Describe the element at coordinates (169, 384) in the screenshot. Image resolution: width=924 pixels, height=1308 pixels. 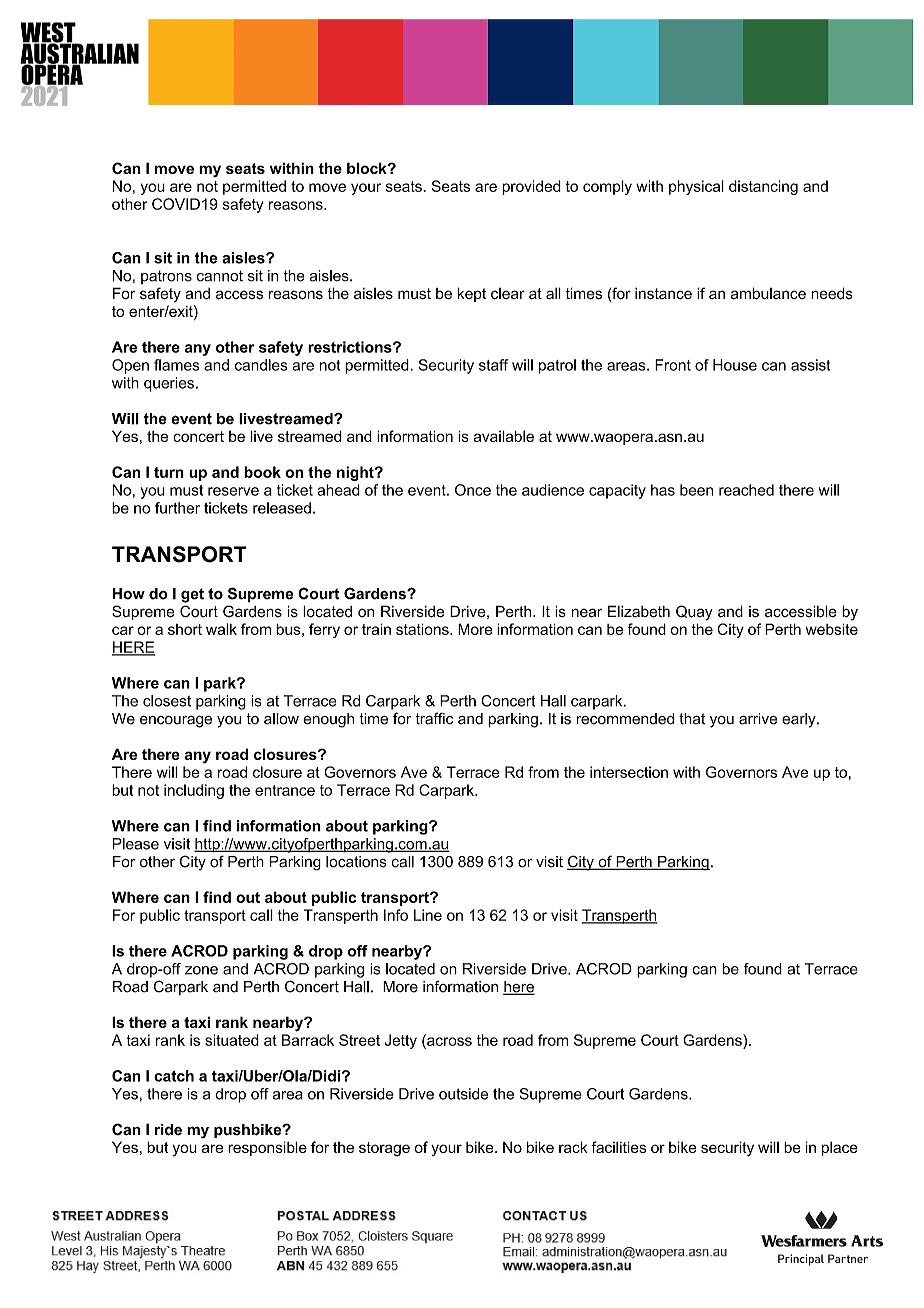
I see `queries` at that location.
